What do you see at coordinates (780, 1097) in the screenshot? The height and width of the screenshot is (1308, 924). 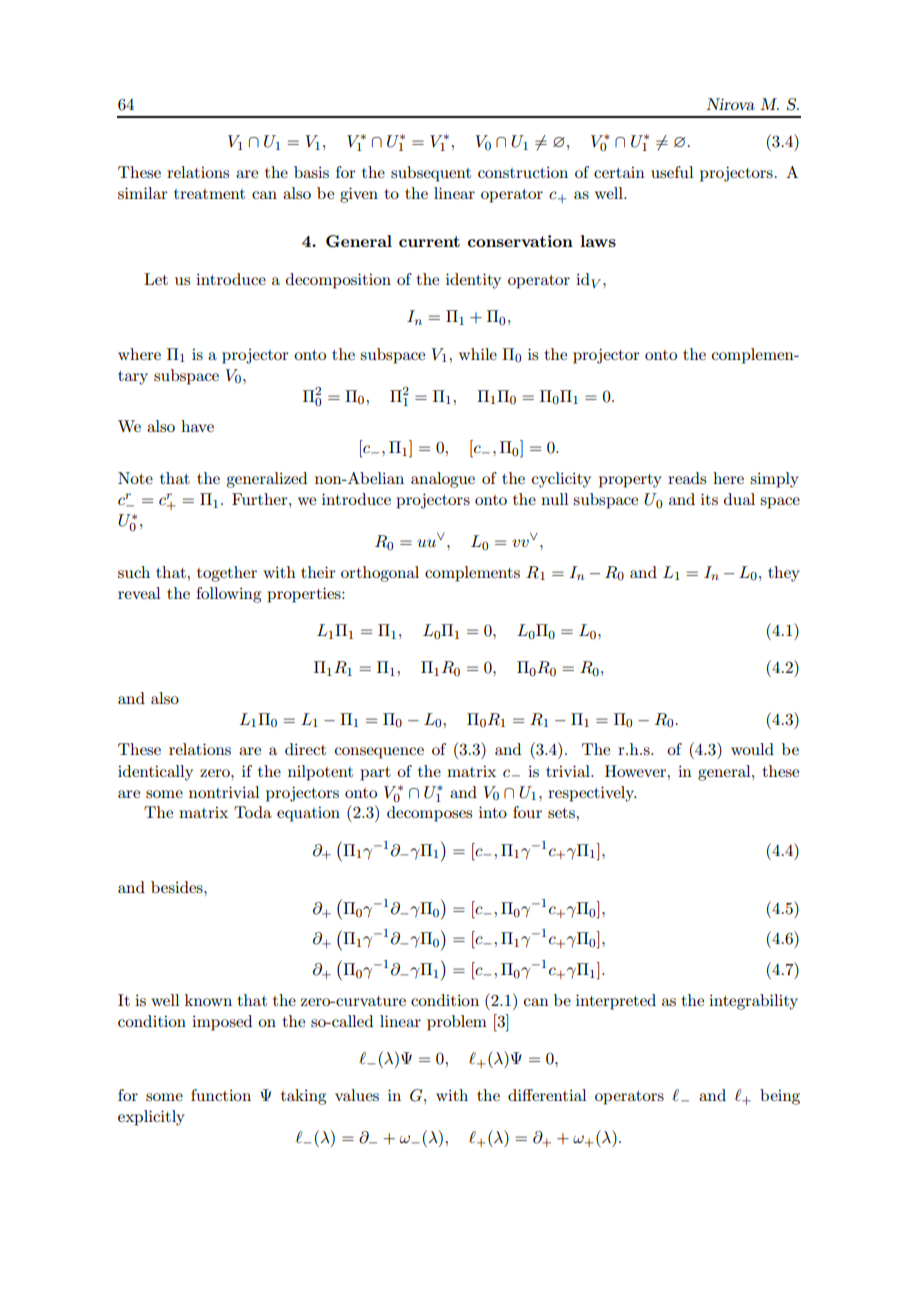 I see `being` at bounding box center [780, 1097].
